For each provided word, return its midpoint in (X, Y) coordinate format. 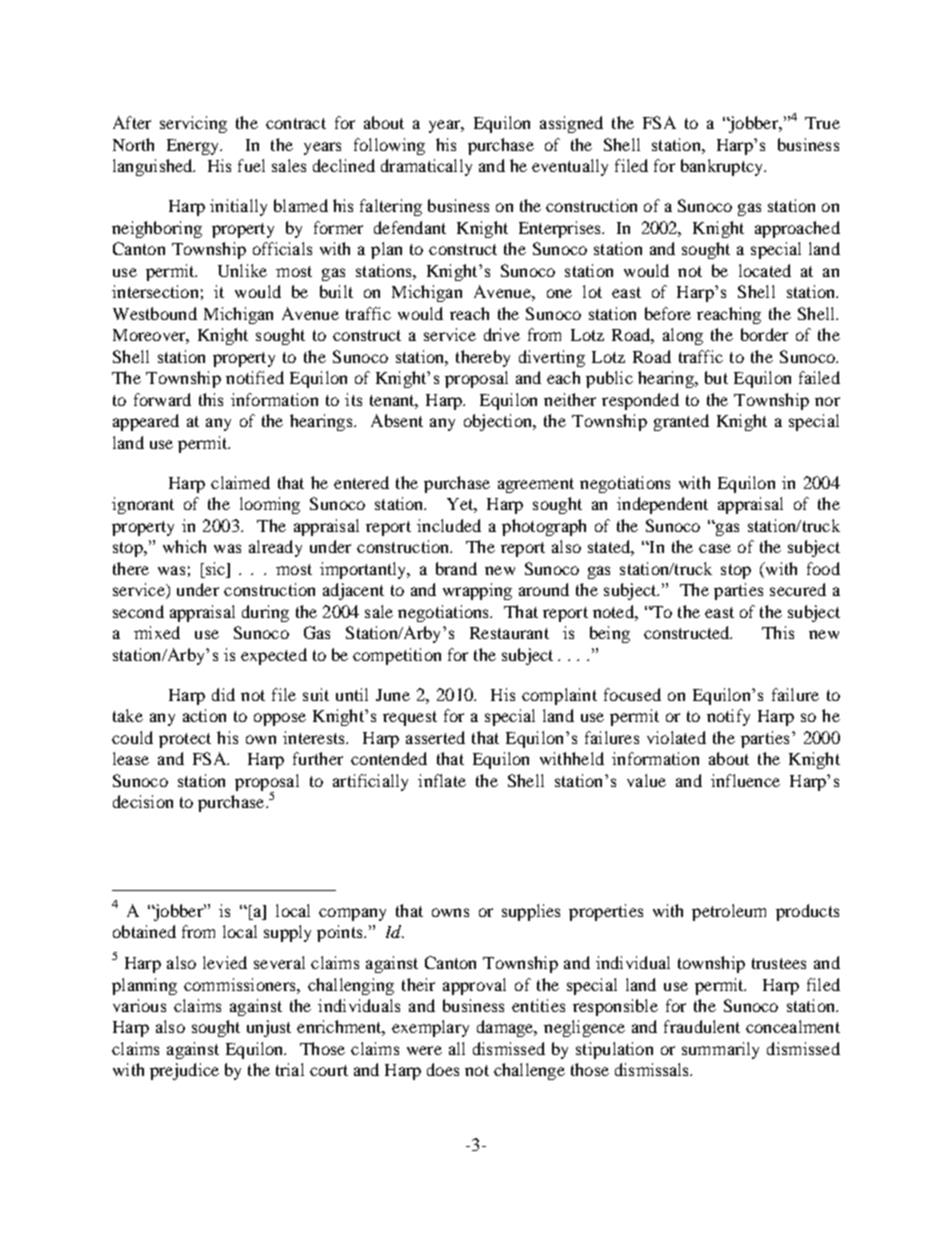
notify (728, 717)
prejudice (184, 1071)
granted (681, 422)
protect (185, 740)
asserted (435, 737)
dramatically (426, 167)
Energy (194, 147)
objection (499, 422)
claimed (240, 482)
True (822, 123)
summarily (720, 1050)
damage (506, 1028)
